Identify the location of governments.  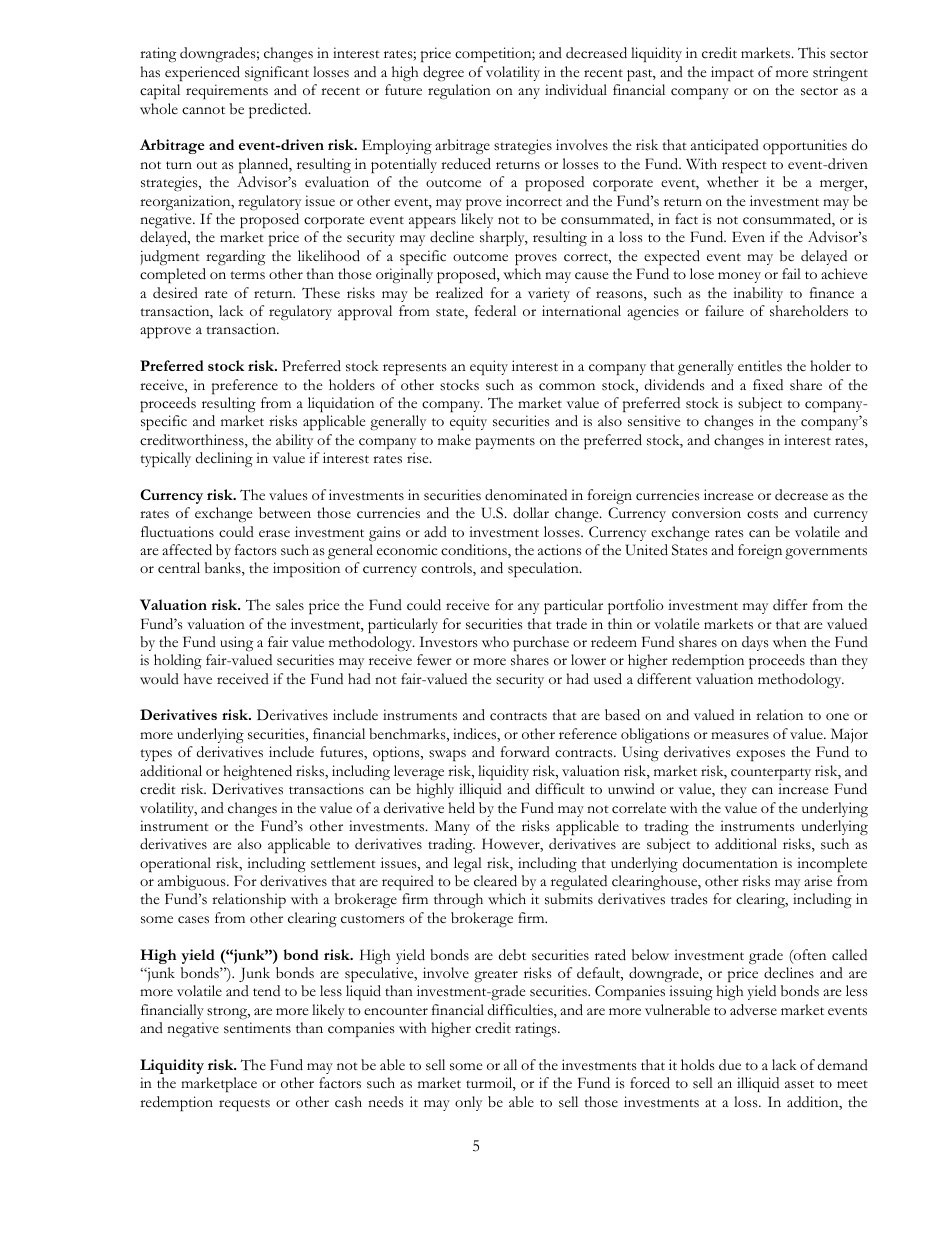
(826, 553).
